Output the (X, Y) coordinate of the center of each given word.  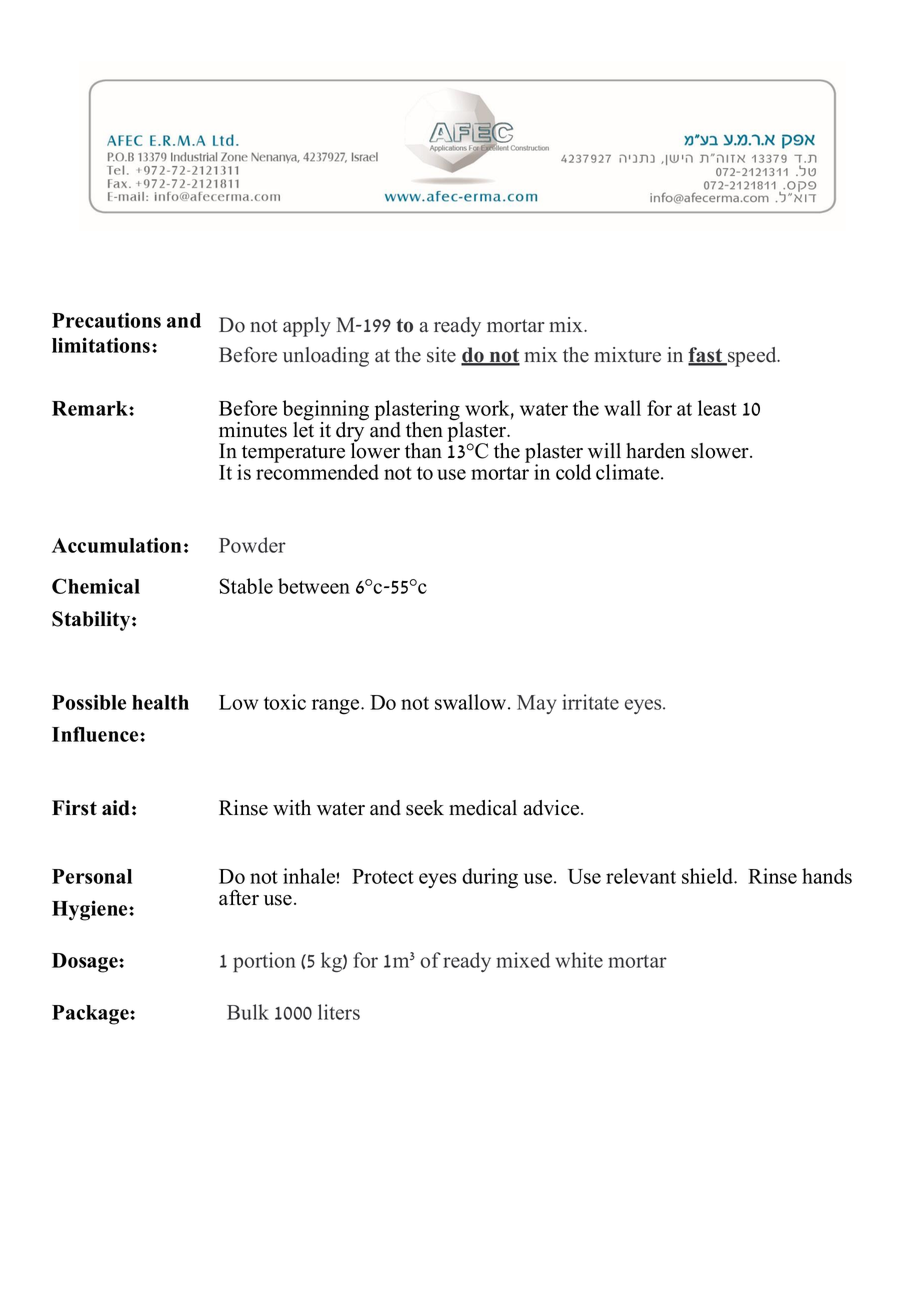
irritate (590, 702)
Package (91, 1015)
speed (752, 357)
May (536, 704)
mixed (523, 960)
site (441, 355)
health (160, 702)
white (579, 960)
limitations (102, 345)
